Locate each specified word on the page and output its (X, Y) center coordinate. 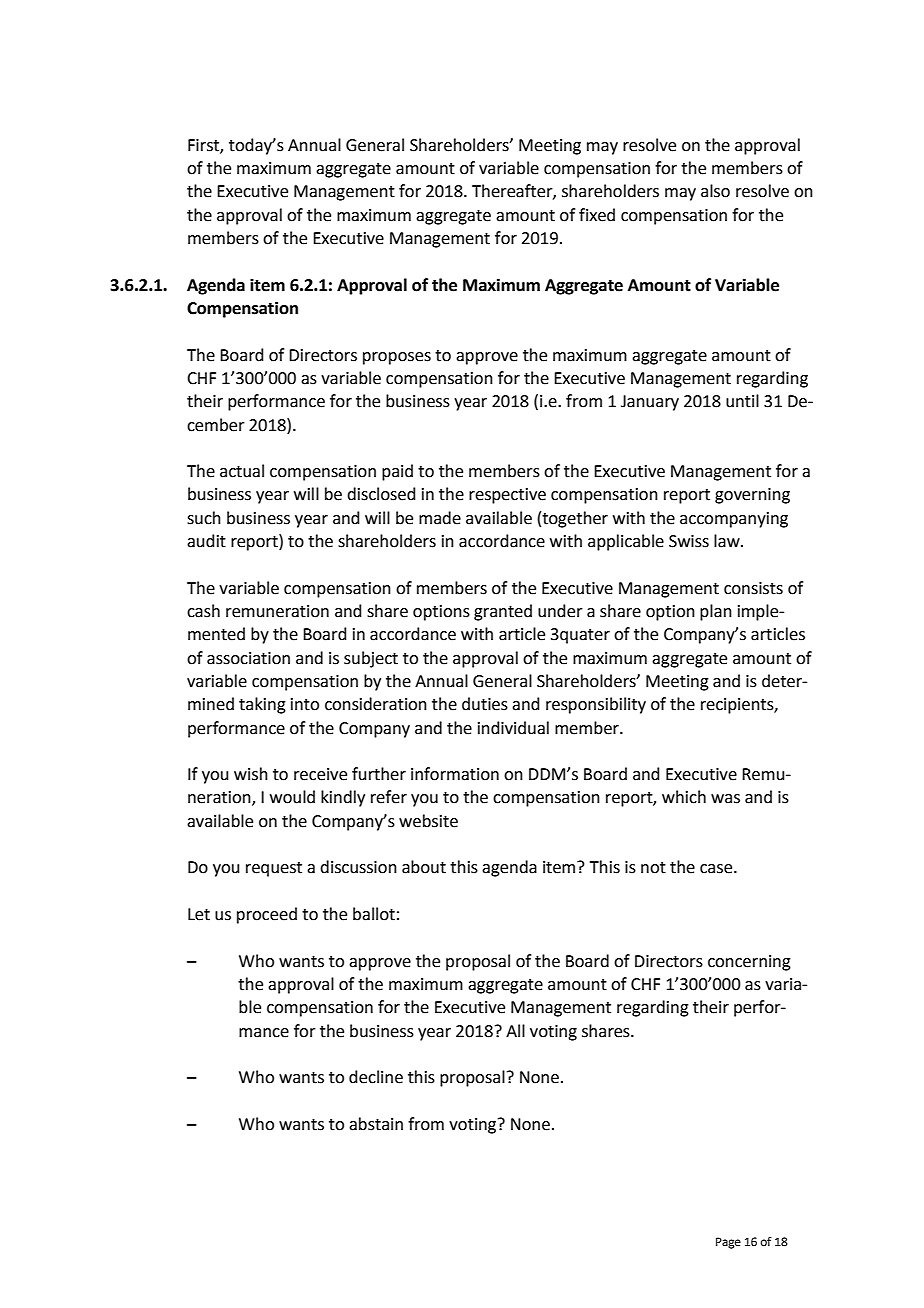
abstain (376, 1124)
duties (485, 704)
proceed (267, 915)
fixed (597, 215)
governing (752, 496)
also (715, 191)
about (424, 867)
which (684, 797)
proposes (397, 358)
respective (507, 496)
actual (242, 471)
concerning (749, 963)
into (305, 704)
